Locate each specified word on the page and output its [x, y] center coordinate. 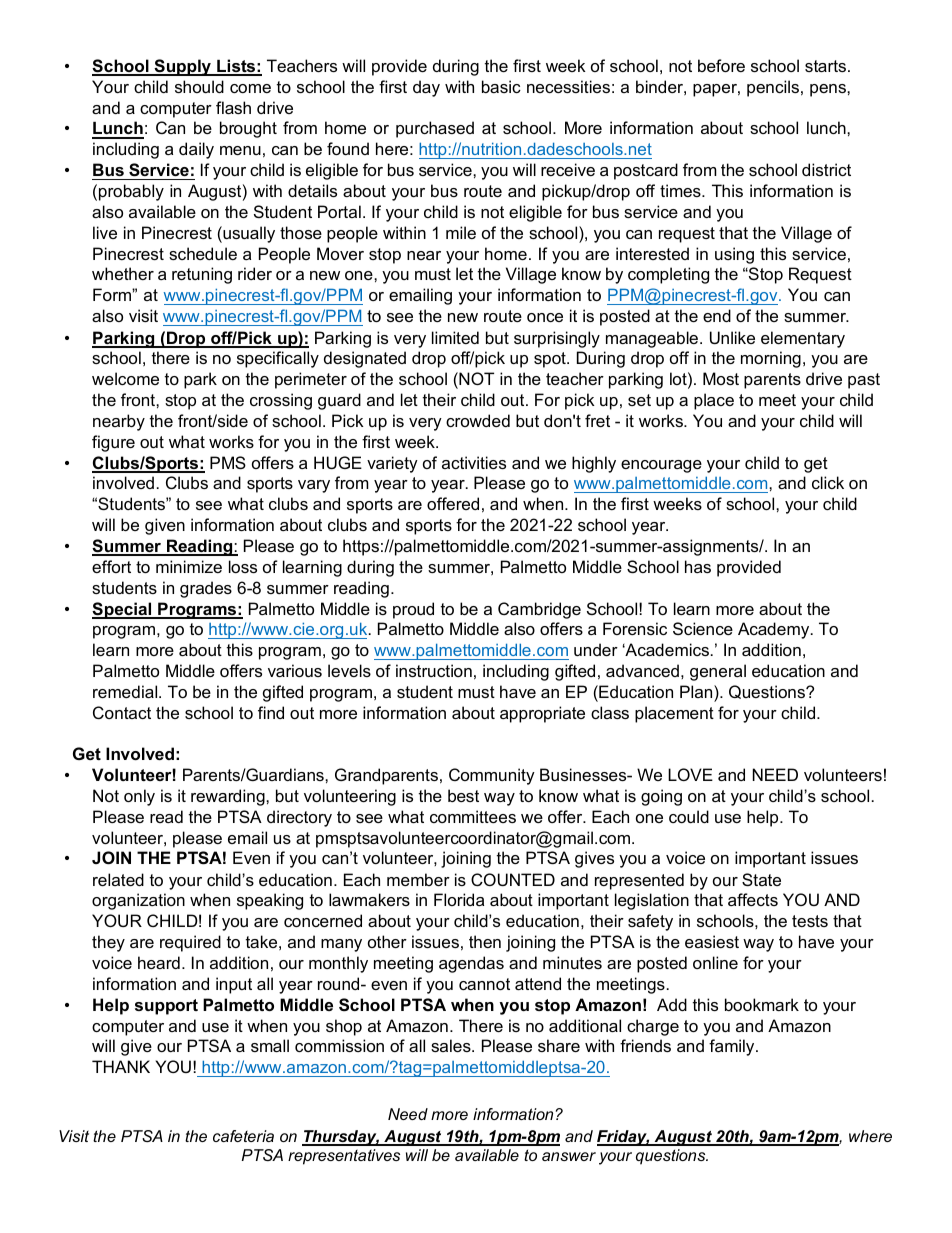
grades [206, 589]
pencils [773, 88]
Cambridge [539, 610]
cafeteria [243, 1136]
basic [501, 86]
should [199, 86]
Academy [775, 630]
